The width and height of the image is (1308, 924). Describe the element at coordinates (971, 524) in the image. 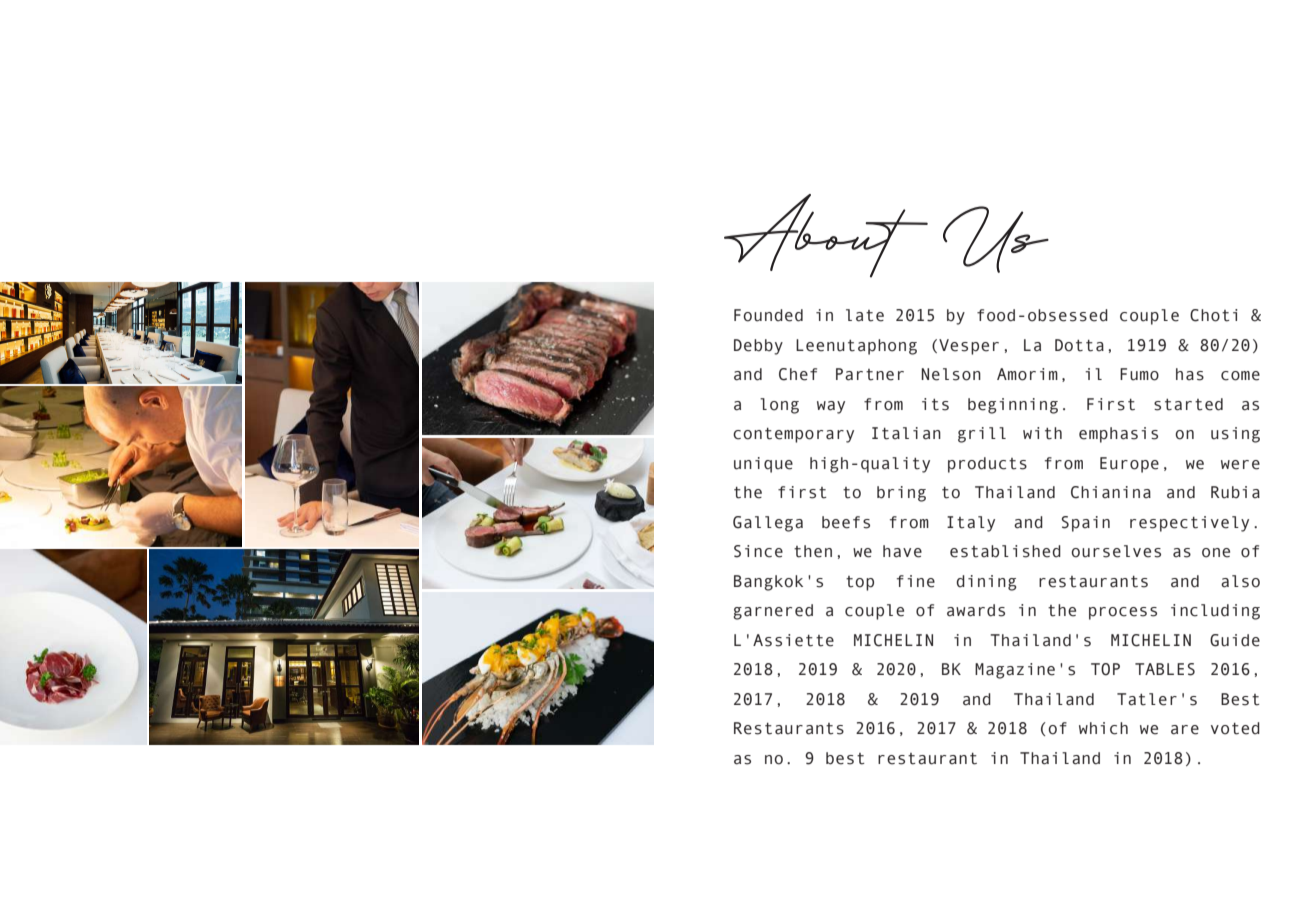

I see `Italy` at that location.
